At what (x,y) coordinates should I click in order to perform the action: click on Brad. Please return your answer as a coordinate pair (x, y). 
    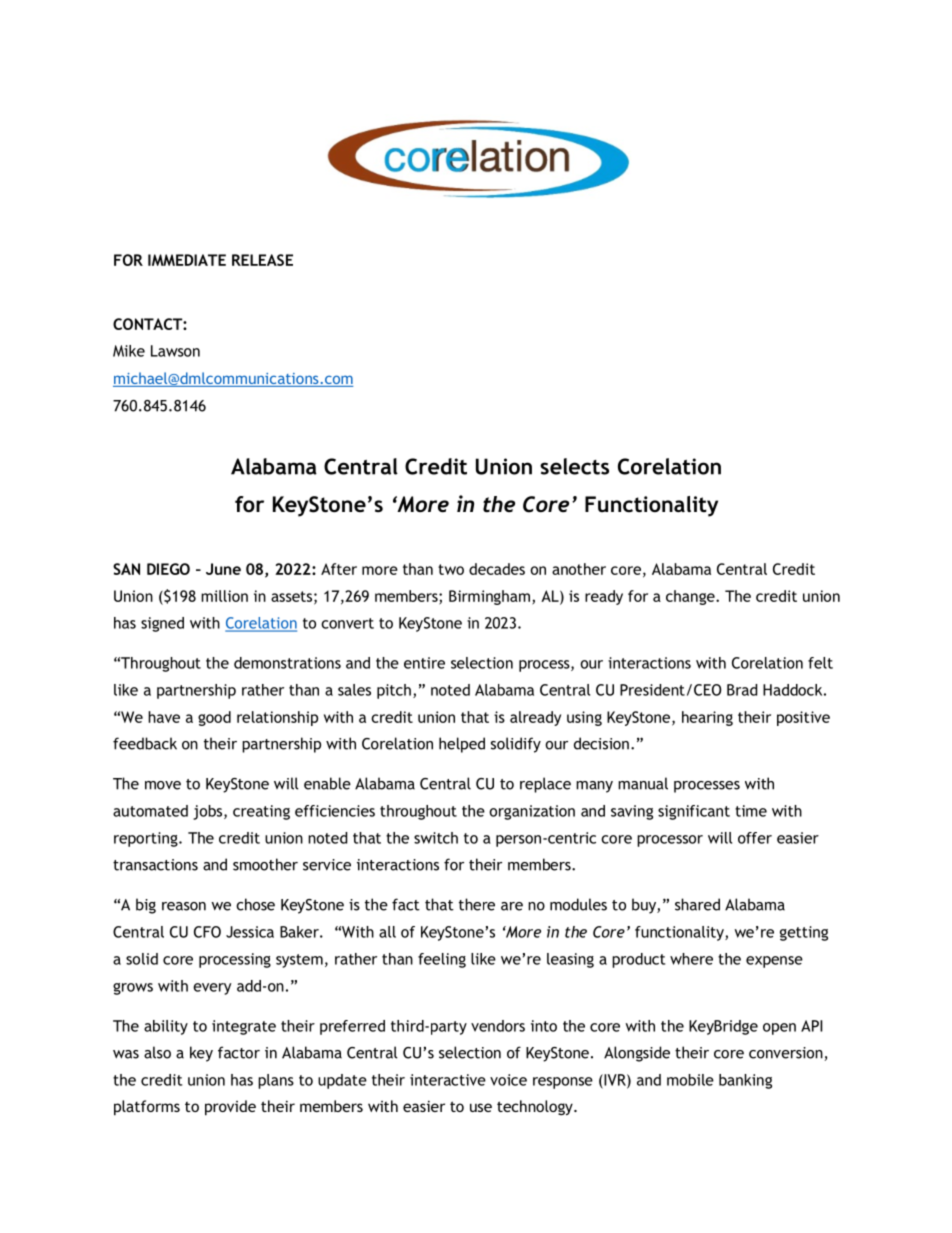
    Looking at the image, I should click on (742, 690).
